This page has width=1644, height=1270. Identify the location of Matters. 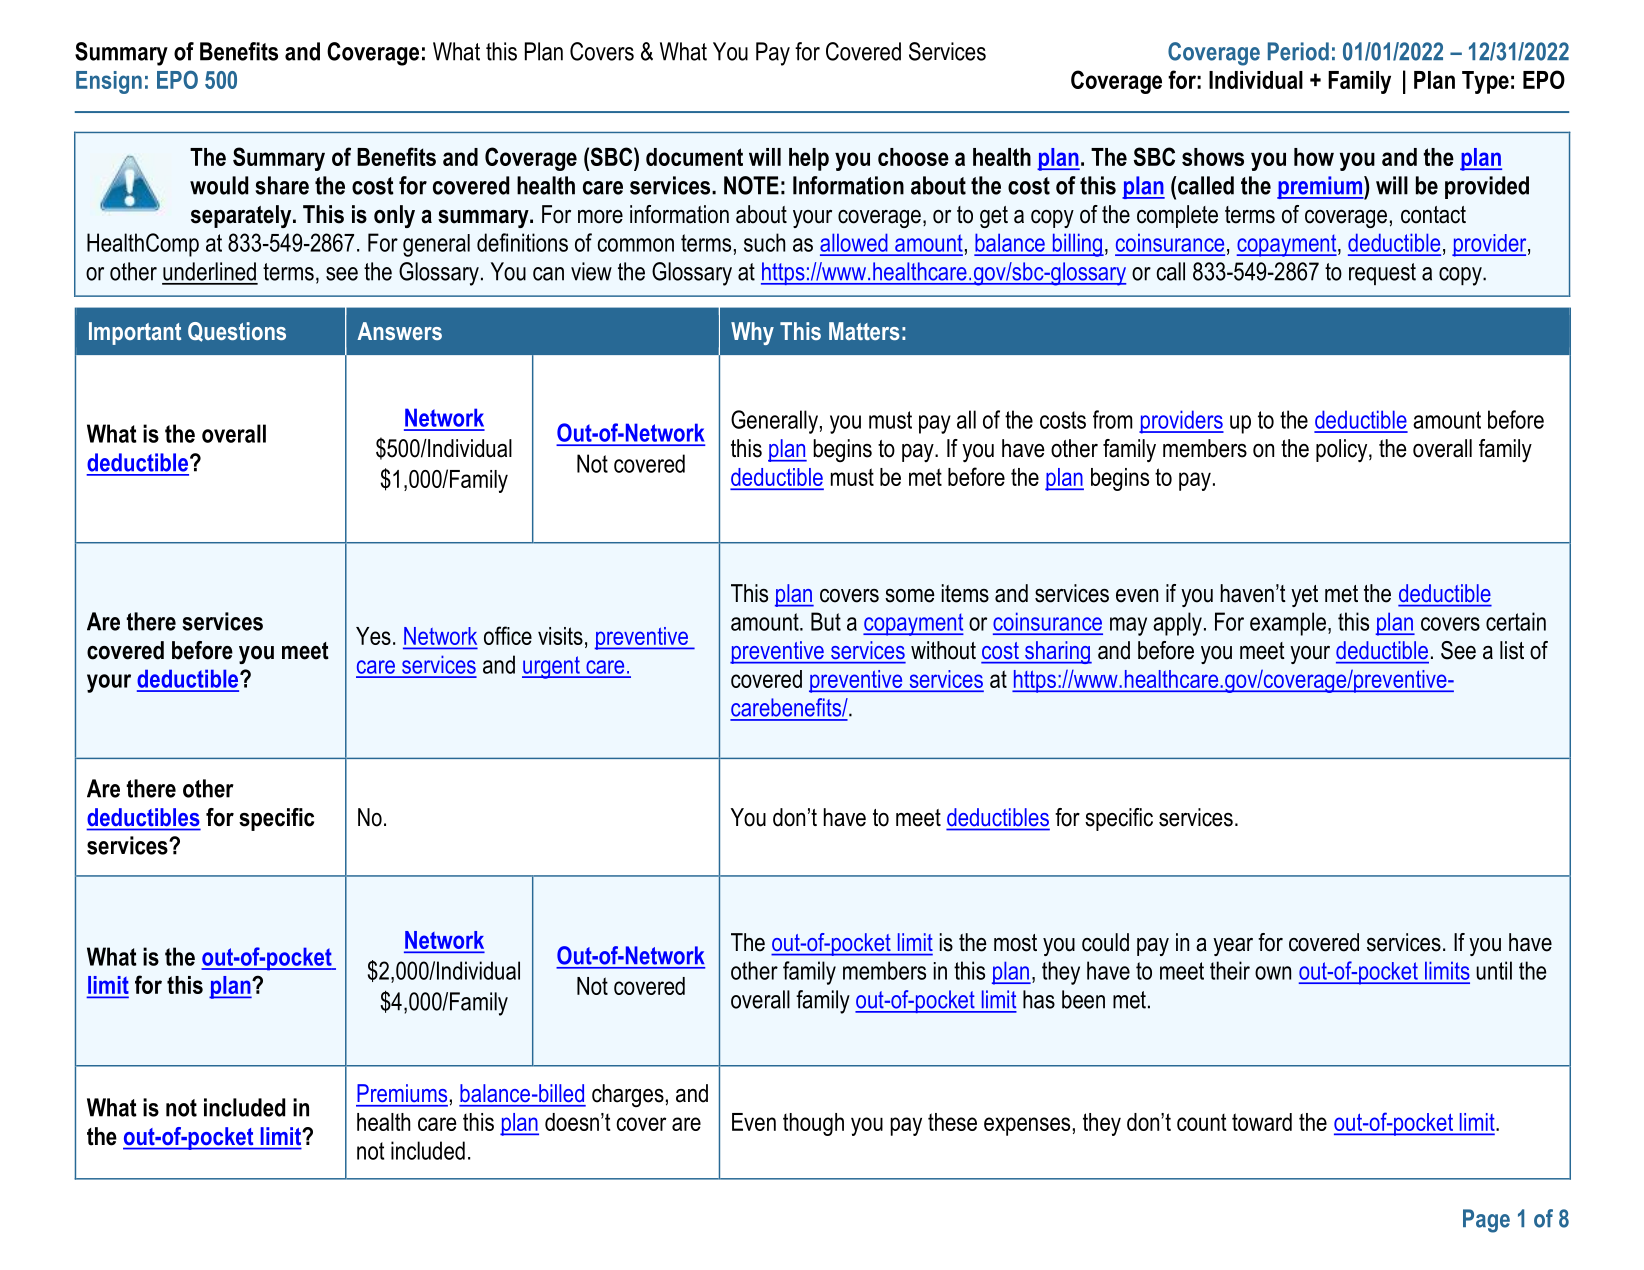
(864, 331).
